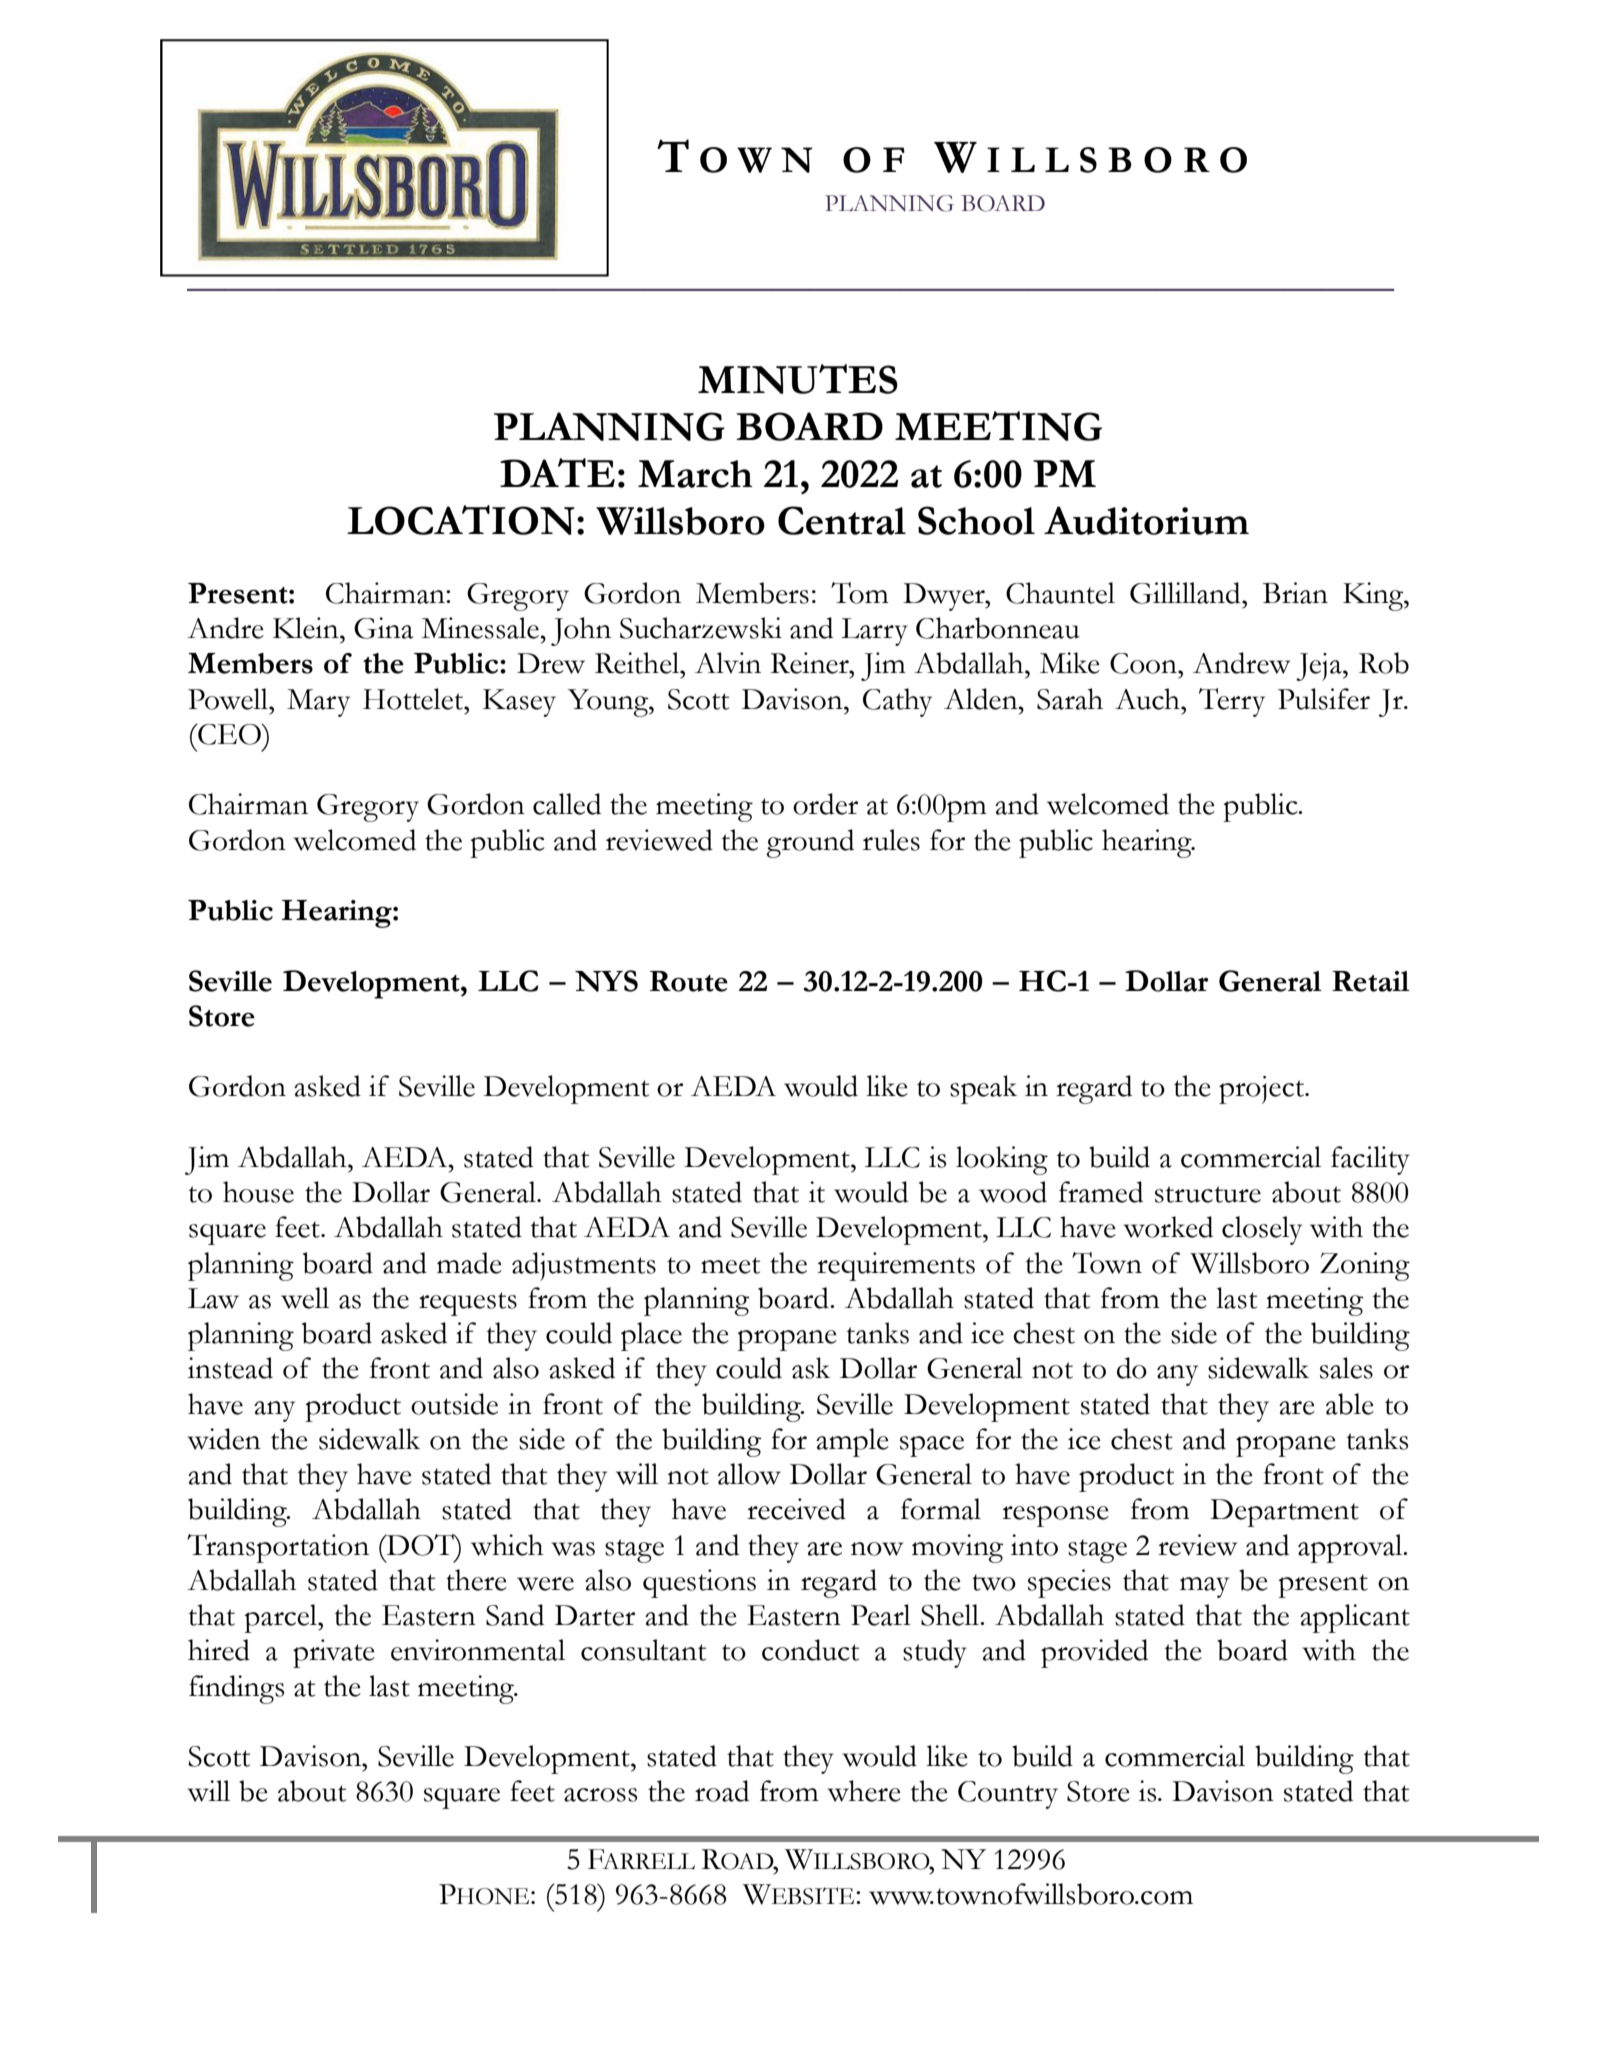 Image resolution: width=1597 pixels, height=2067 pixels. I want to click on findings, so click(236, 1689).
